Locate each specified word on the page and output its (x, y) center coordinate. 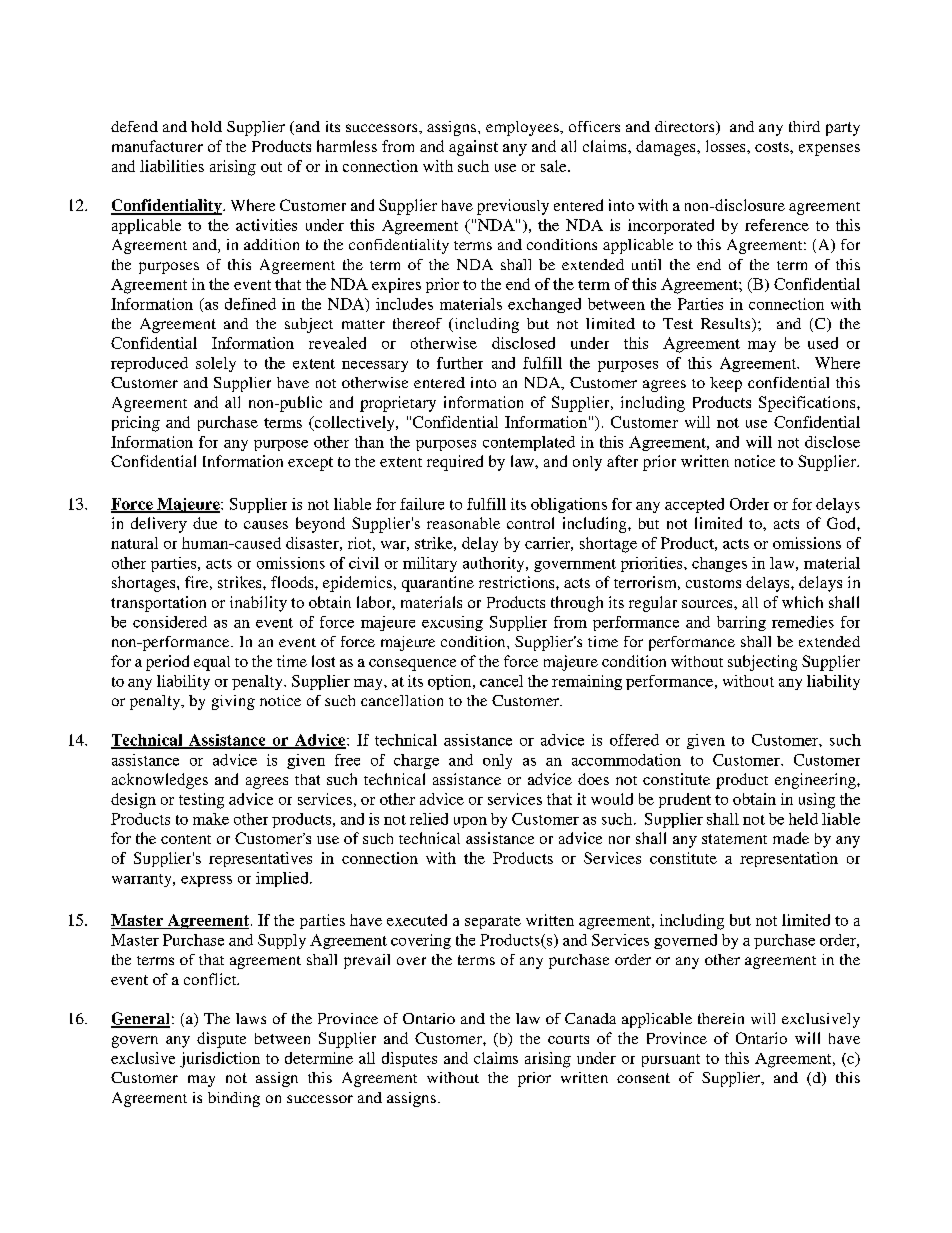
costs (773, 147)
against (473, 148)
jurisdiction (220, 1060)
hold (206, 126)
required (455, 463)
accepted (694, 505)
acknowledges (160, 781)
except (310, 464)
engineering (816, 781)
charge (416, 761)
